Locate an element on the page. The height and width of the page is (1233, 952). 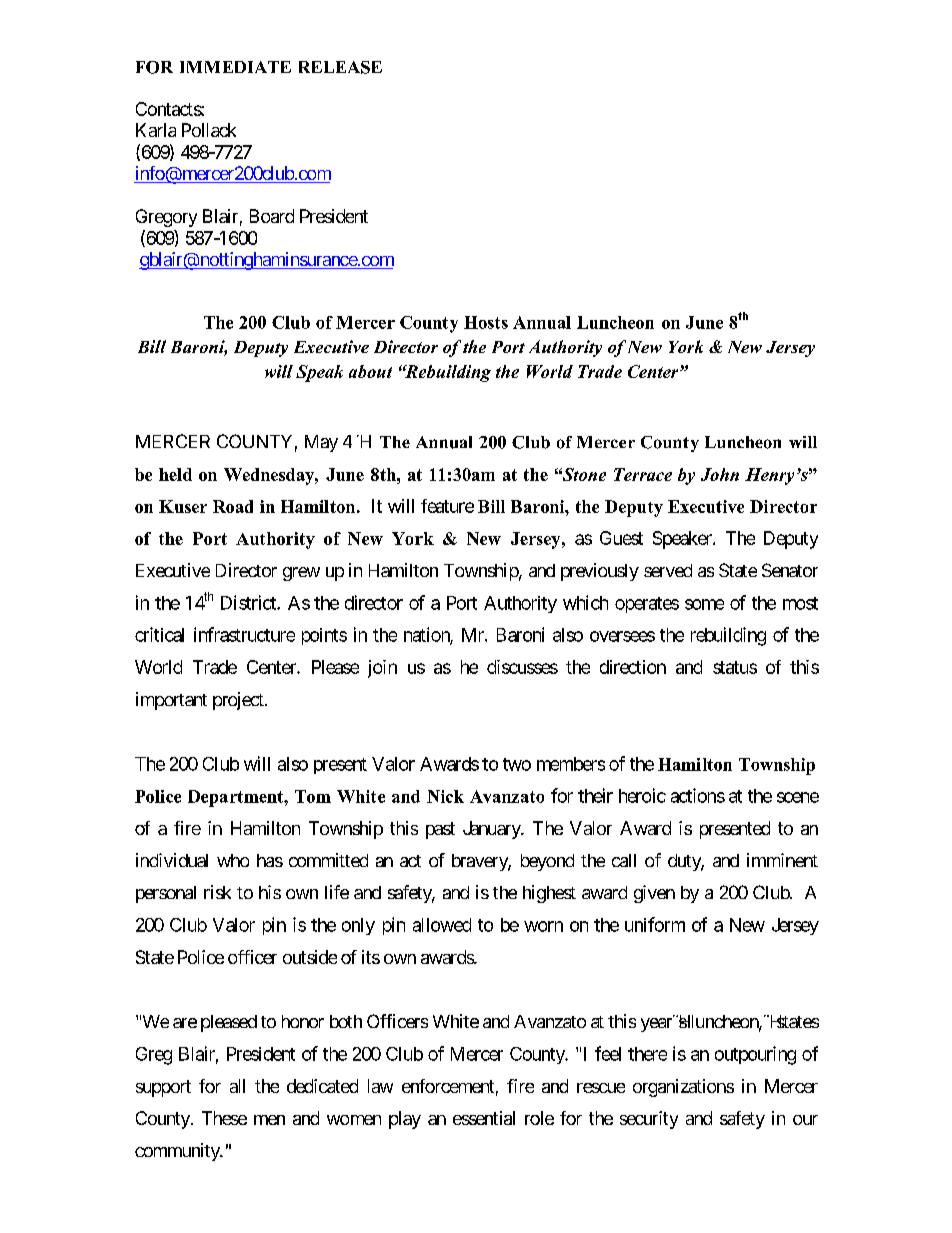
IMMEDIATE is located at coordinates (235, 67).
